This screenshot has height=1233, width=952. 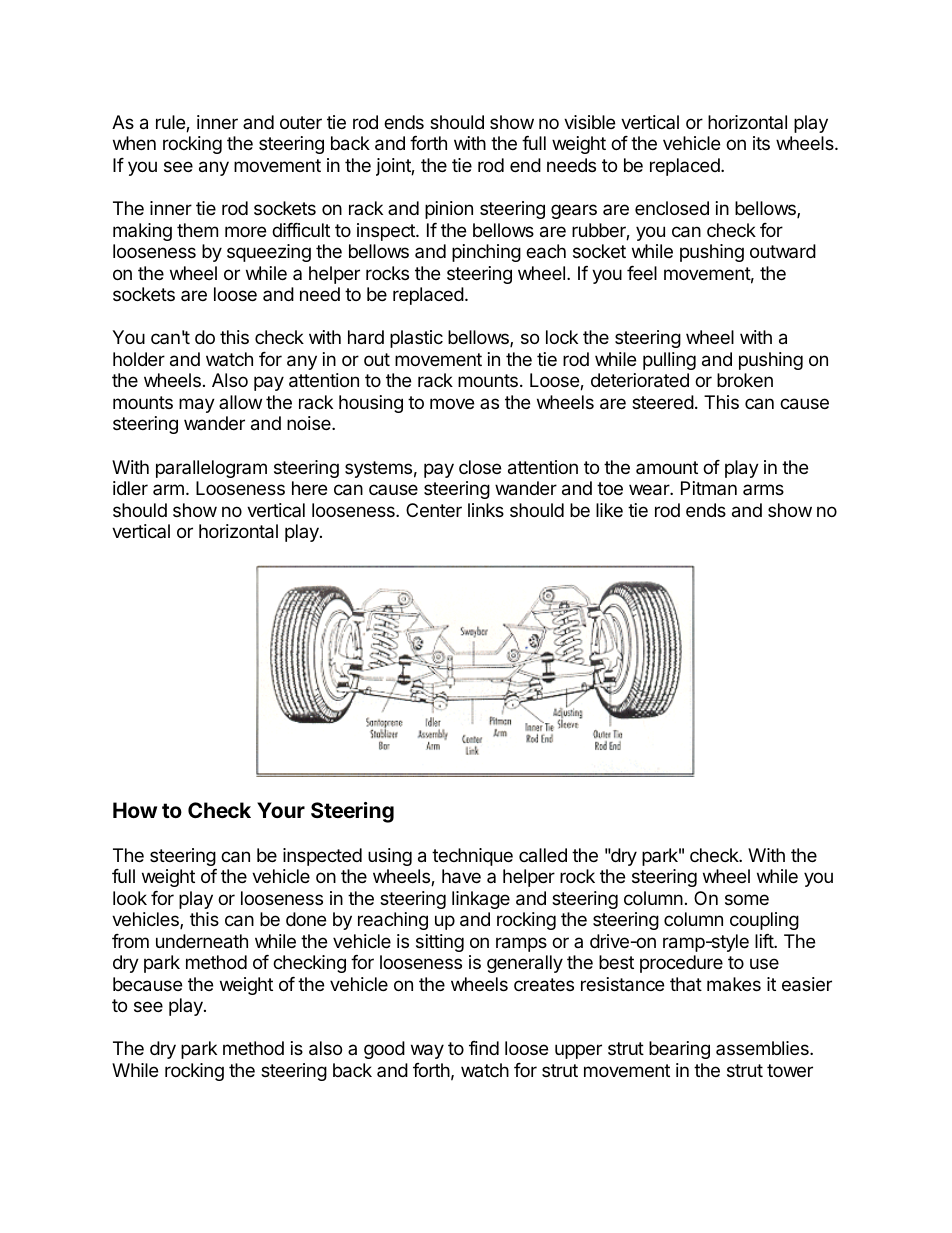 What do you see at coordinates (130, 488) in the screenshot?
I see `idler` at bounding box center [130, 488].
